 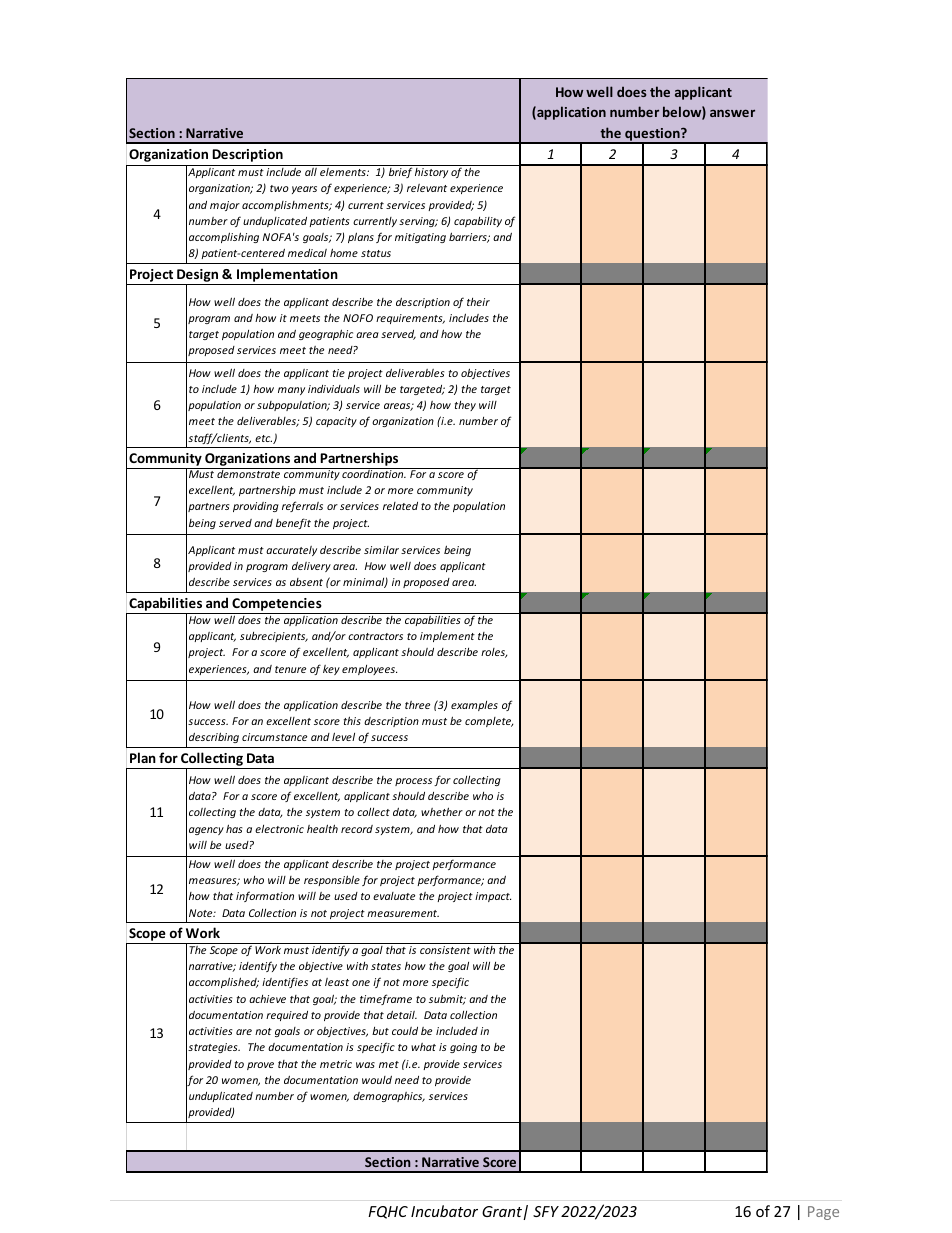 What do you see at coordinates (260, 1066) in the document?
I see `prove` at bounding box center [260, 1066].
